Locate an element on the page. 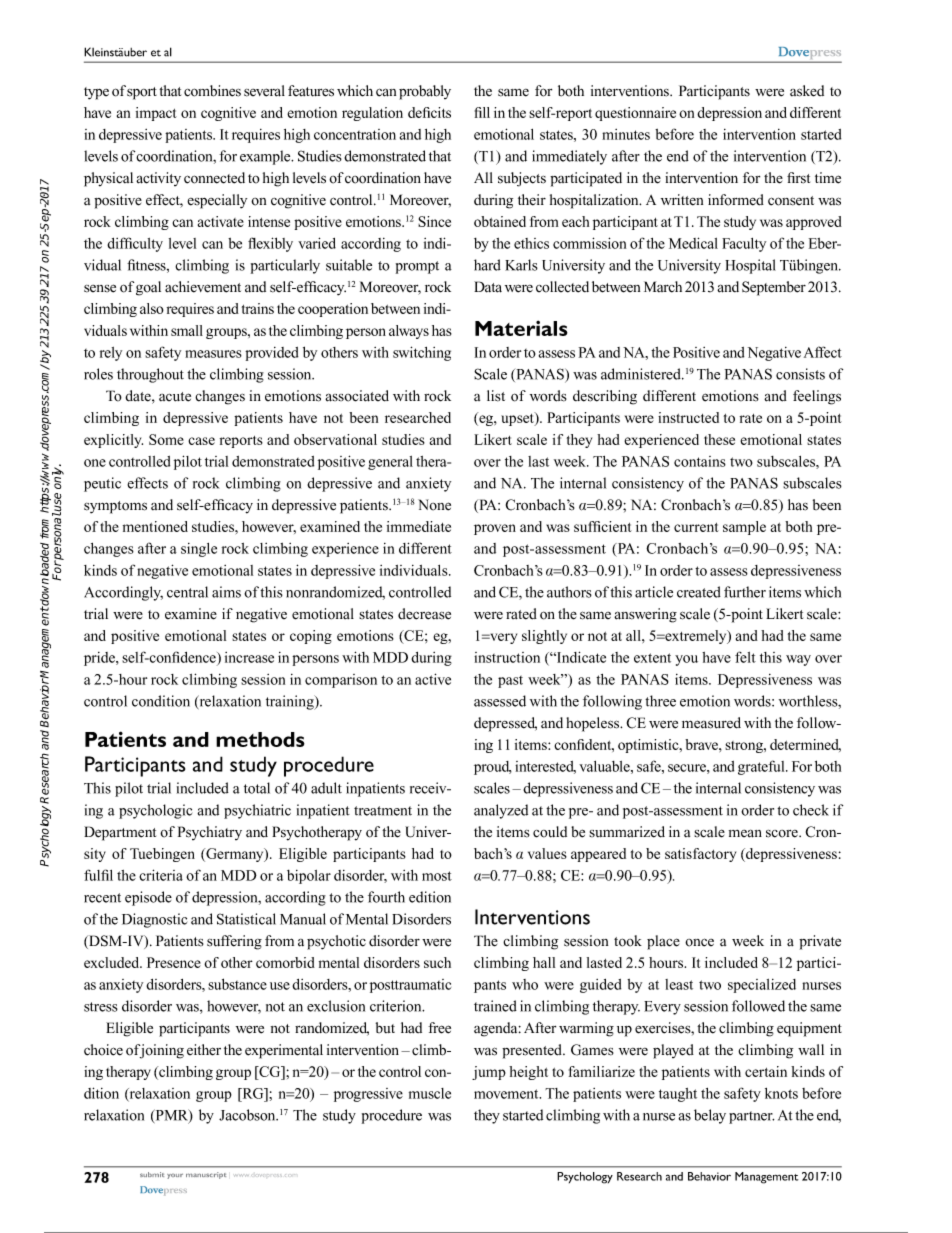 This document has height=1233, width=952. felt is located at coordinates (745, 657).
